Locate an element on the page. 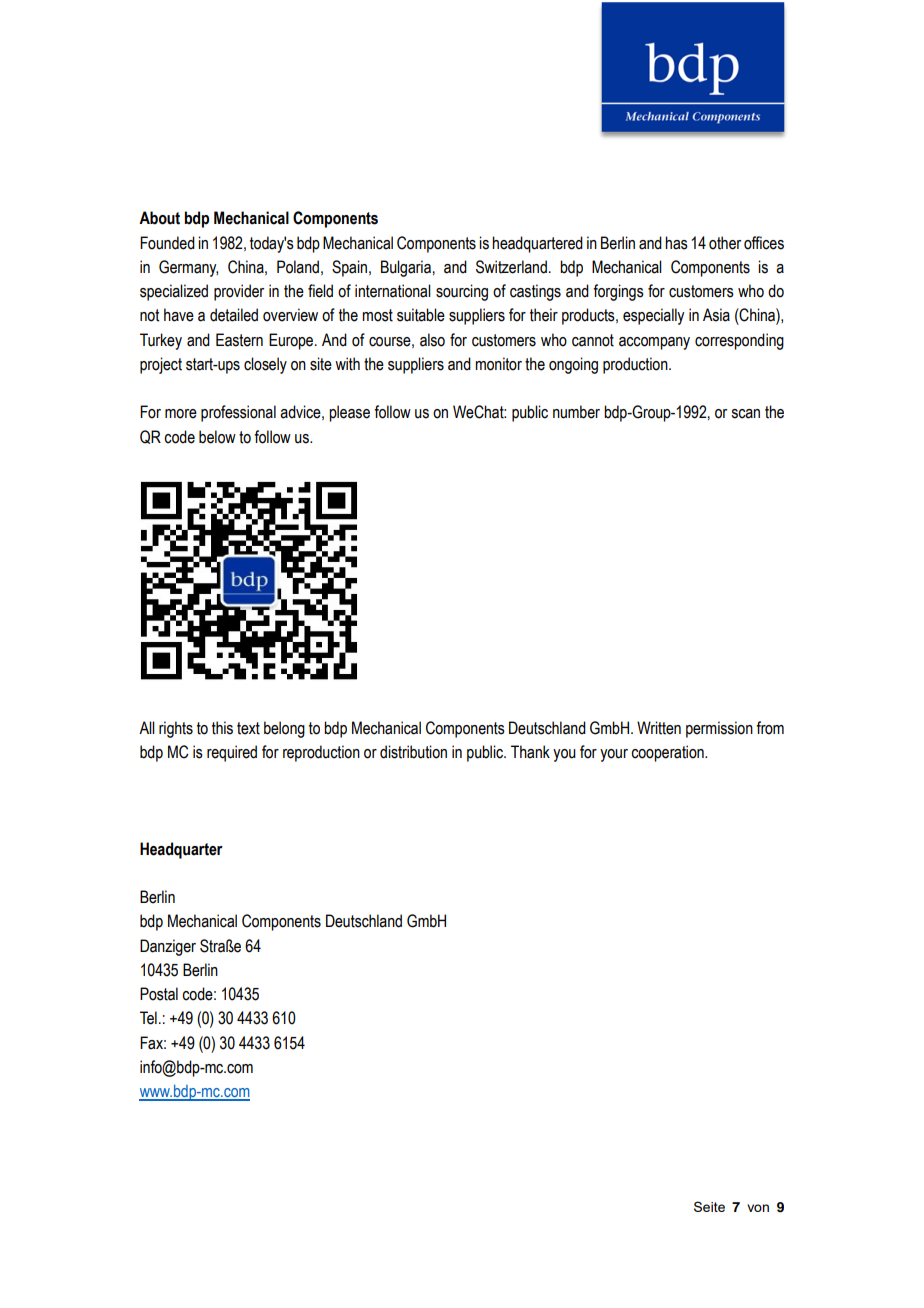 The image size is (924, 1308). Germany is located at coordinates (188, 268).
